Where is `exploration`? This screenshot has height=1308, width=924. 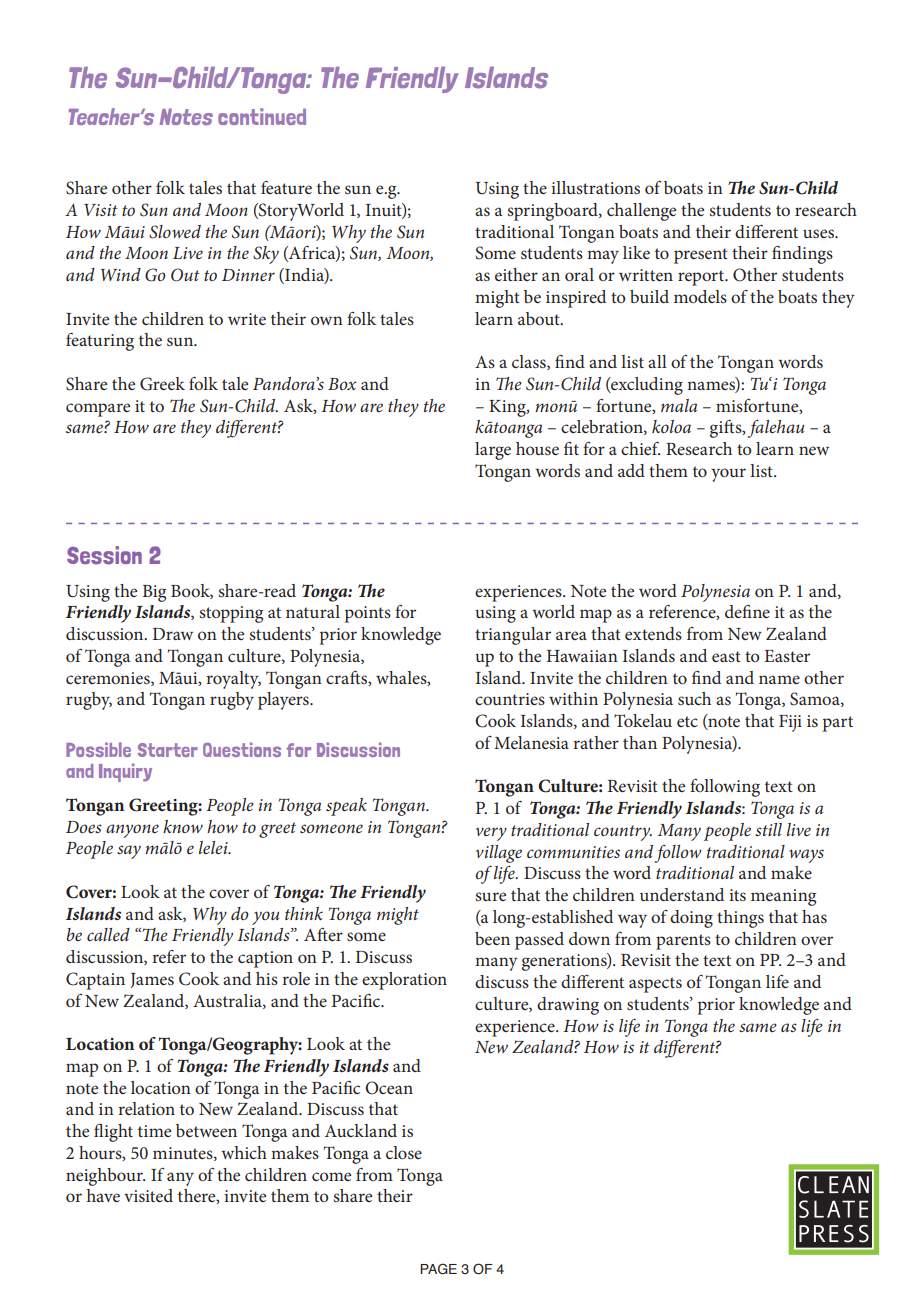 exploration is located at coordinates (404, 981).
